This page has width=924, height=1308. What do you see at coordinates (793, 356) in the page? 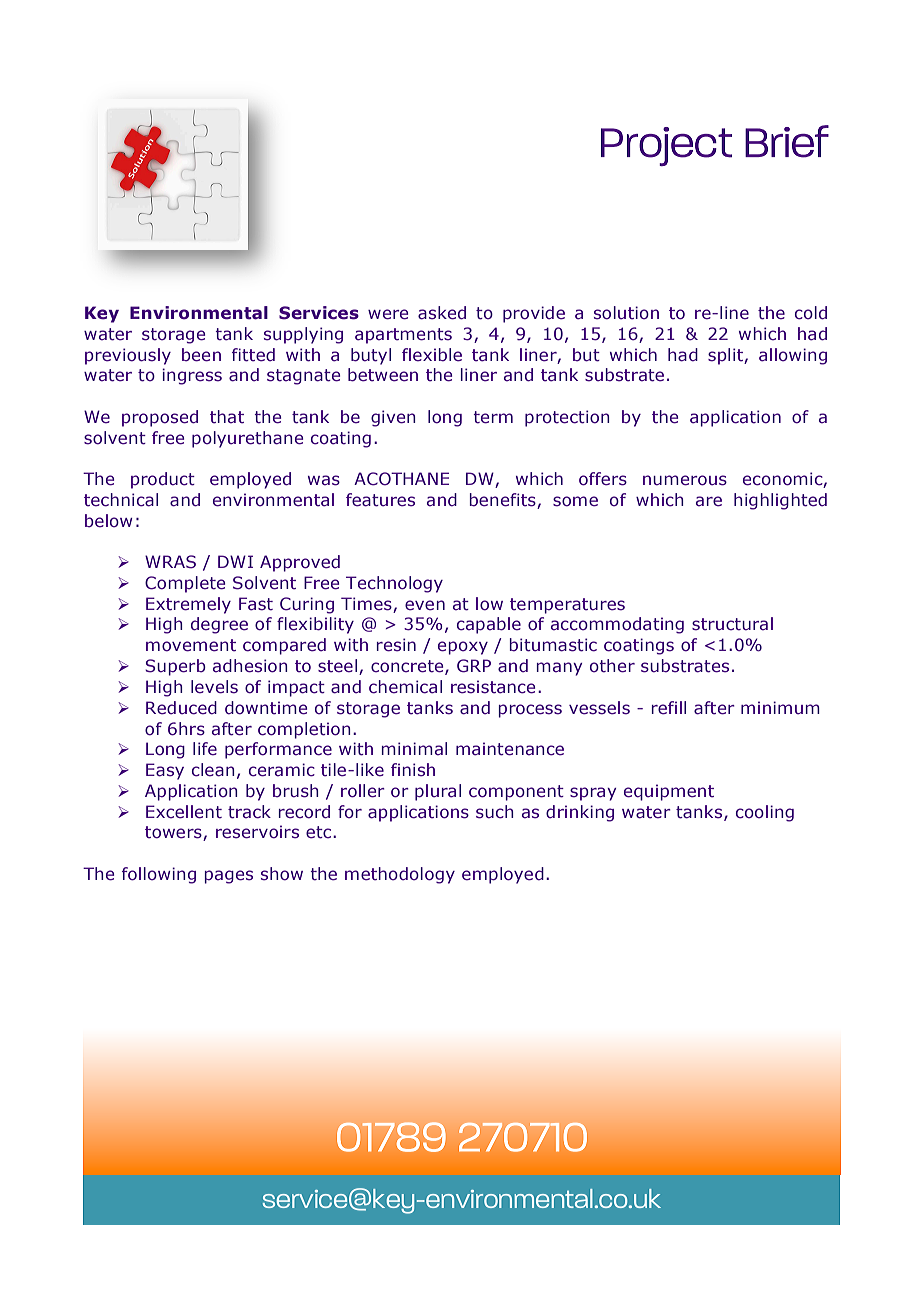
I see `allowing` at bounding box center [793, 356].
